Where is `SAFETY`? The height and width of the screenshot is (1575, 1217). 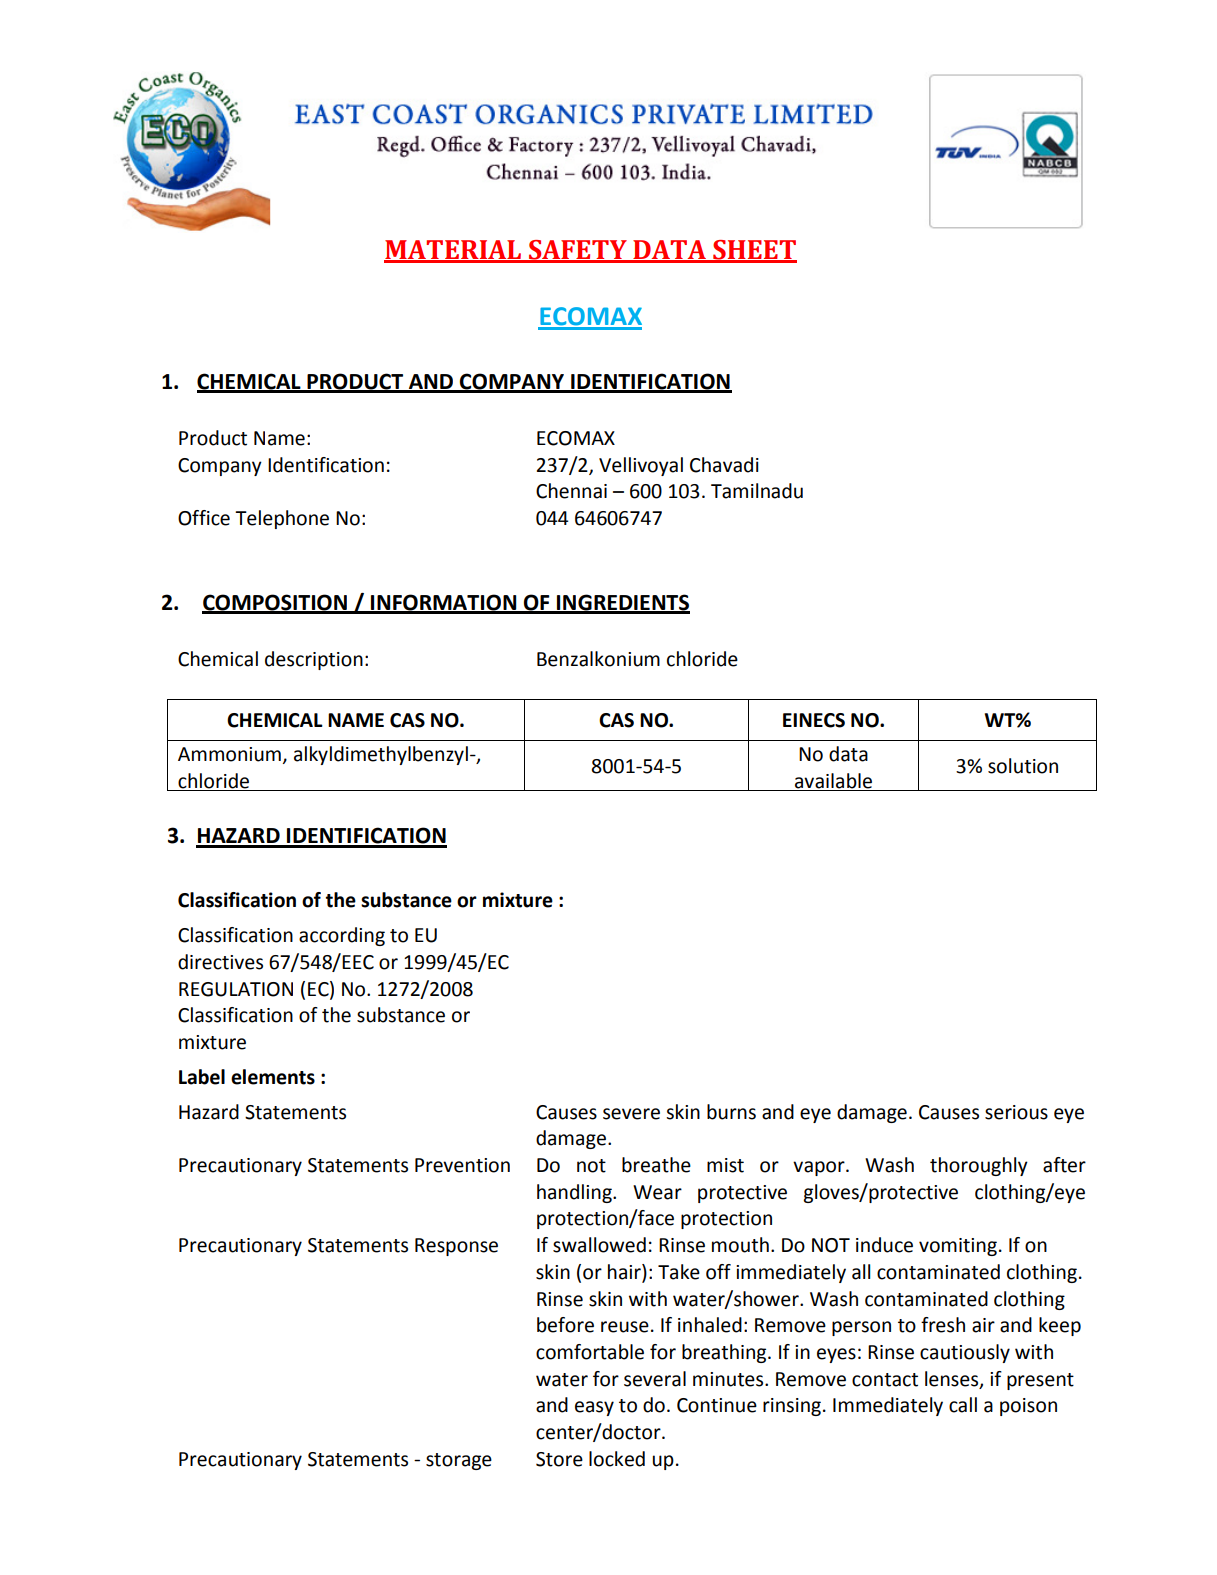
SAFETY is located at coordinates (578, 251).
